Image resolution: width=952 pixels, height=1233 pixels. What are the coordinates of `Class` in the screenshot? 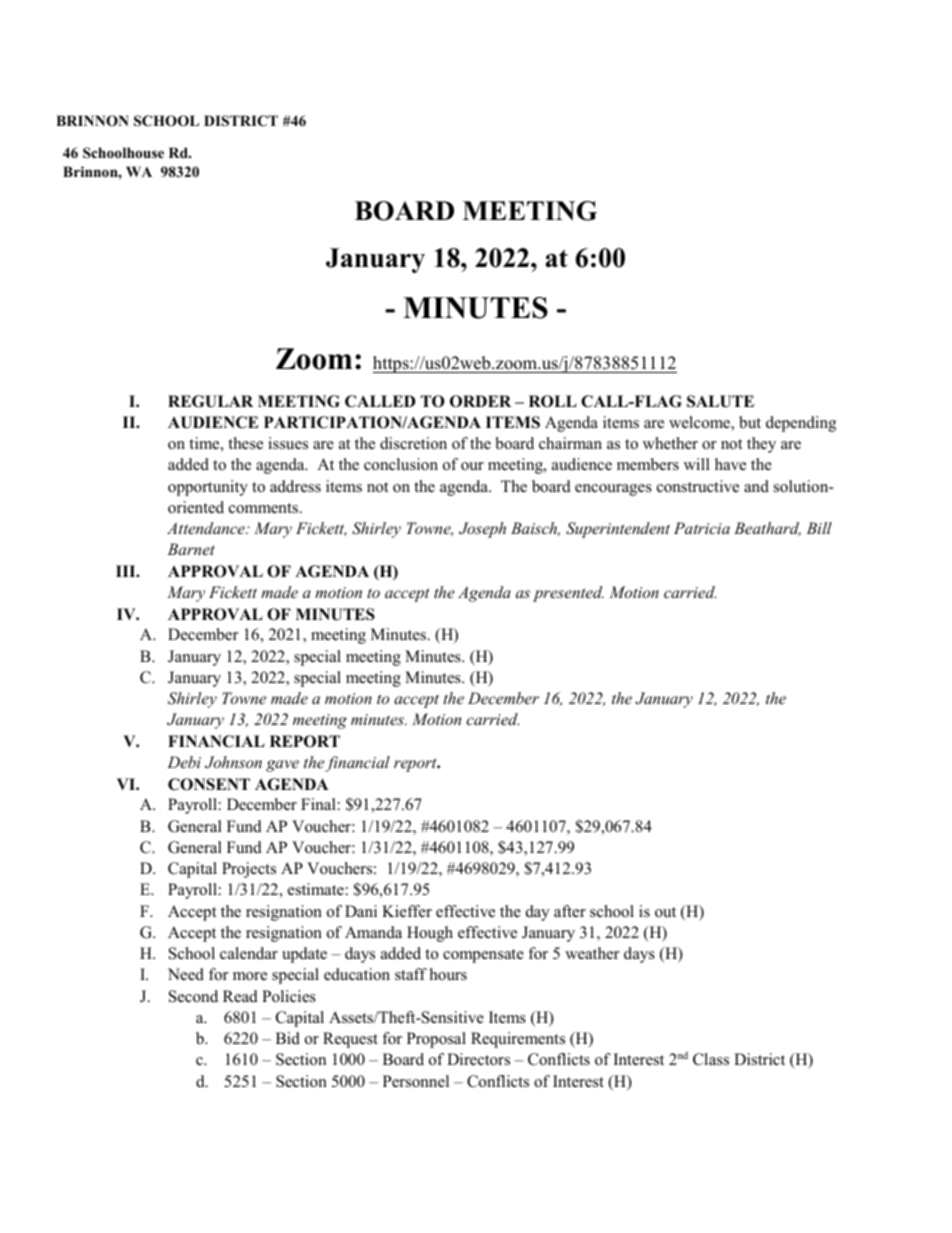 It's located at (711, 1059).
